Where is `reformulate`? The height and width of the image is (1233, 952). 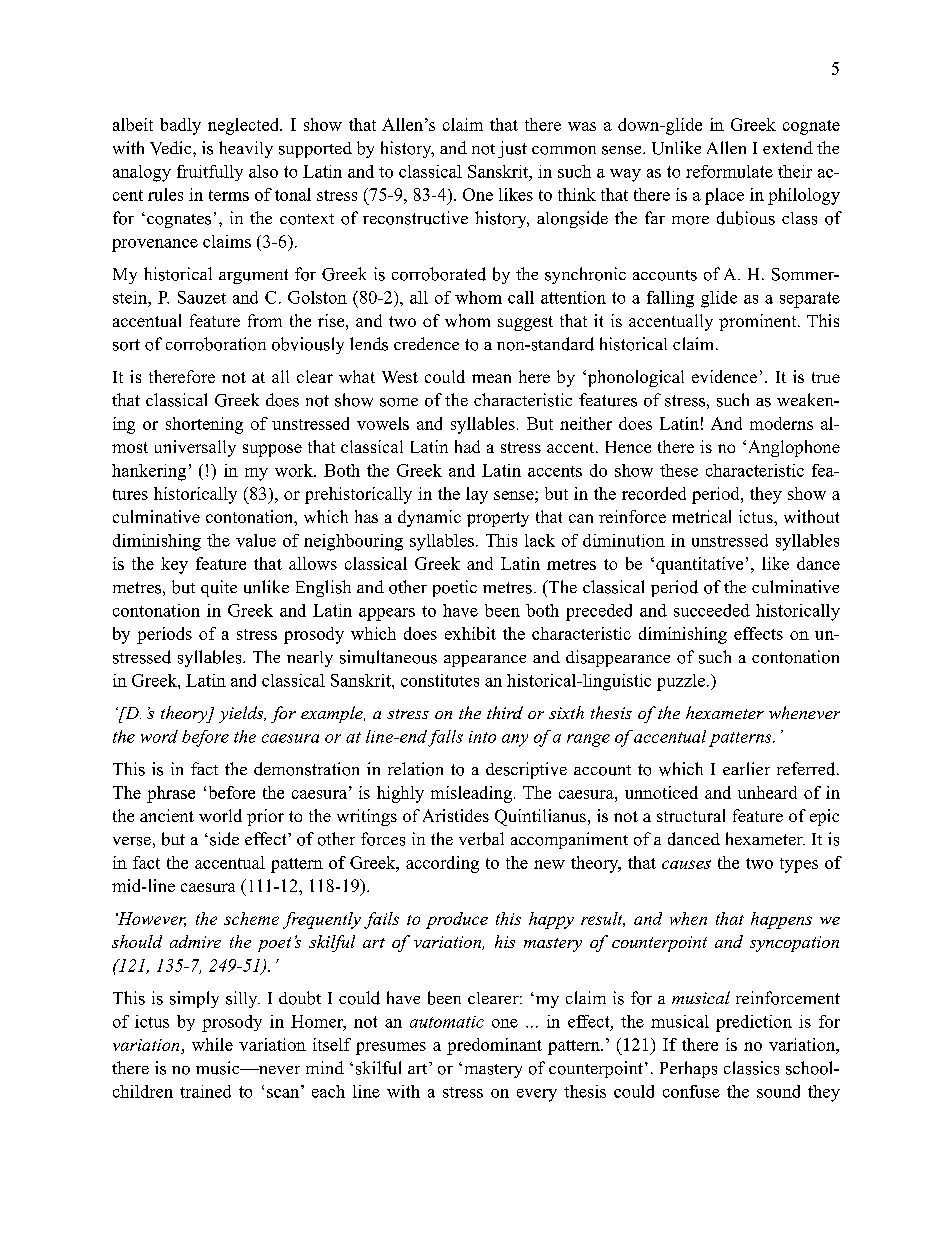 reformulate is located at coordinates (729, 171).
